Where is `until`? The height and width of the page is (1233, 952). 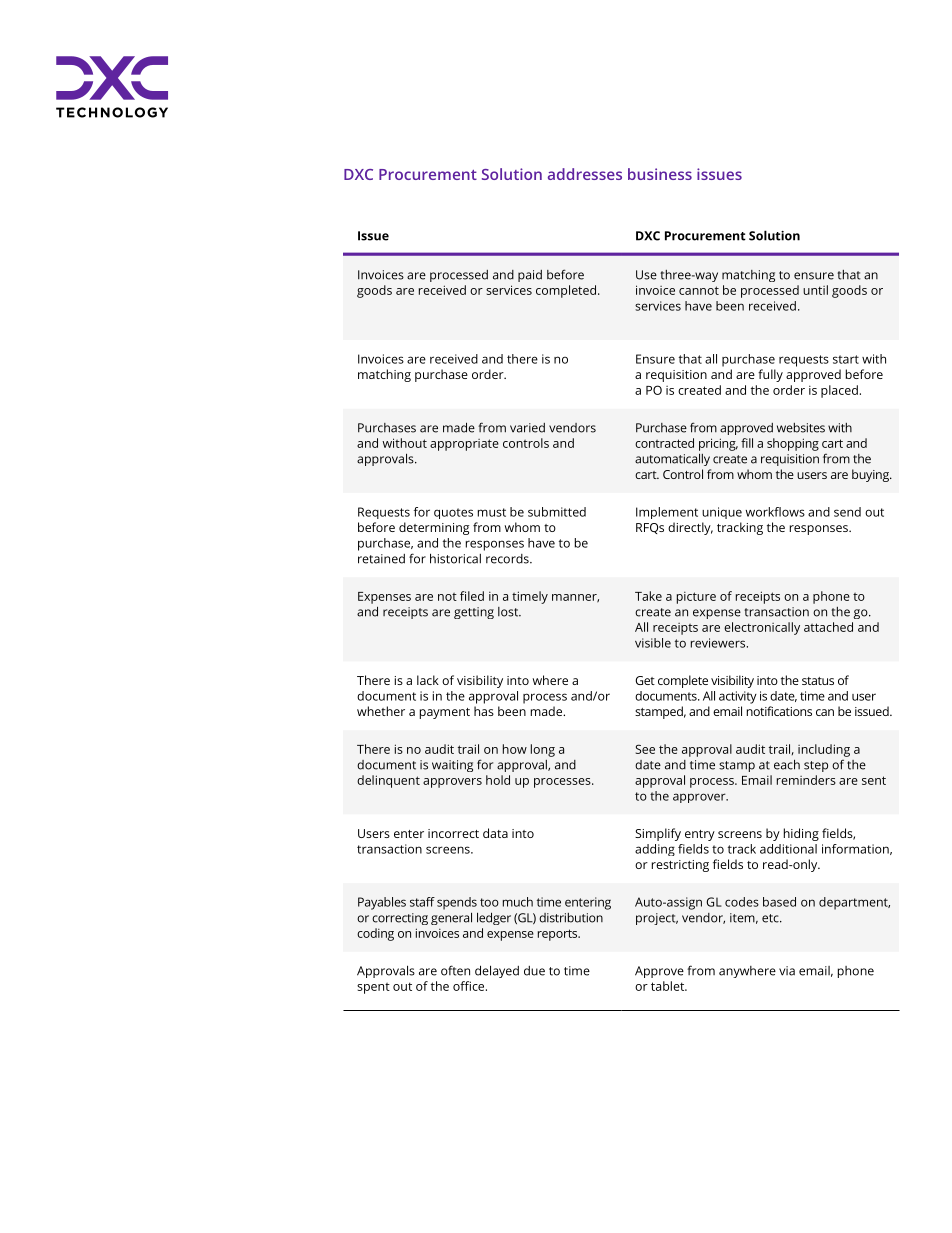 until is located at coordinates (815, 290).
